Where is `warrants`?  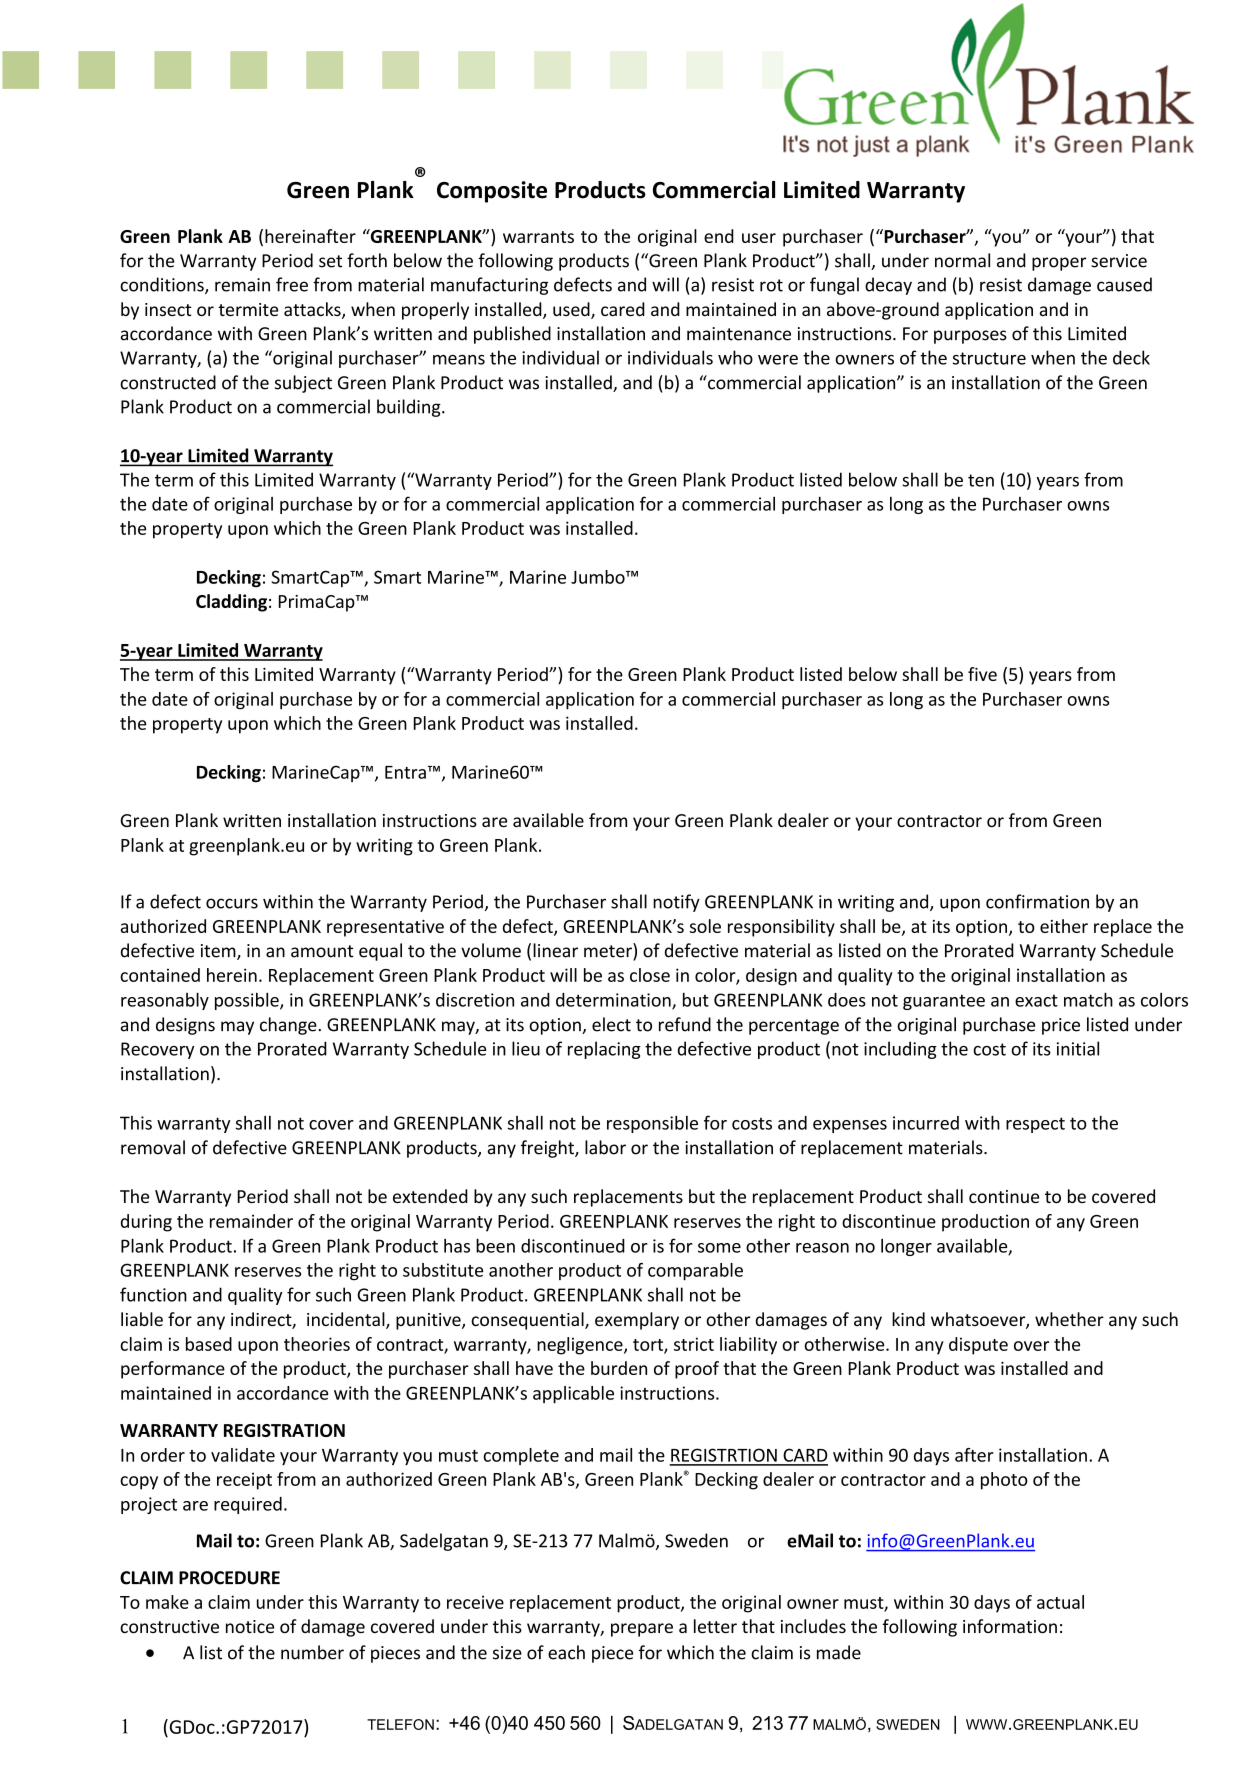
warrants is located at coordinates (538, 237).
